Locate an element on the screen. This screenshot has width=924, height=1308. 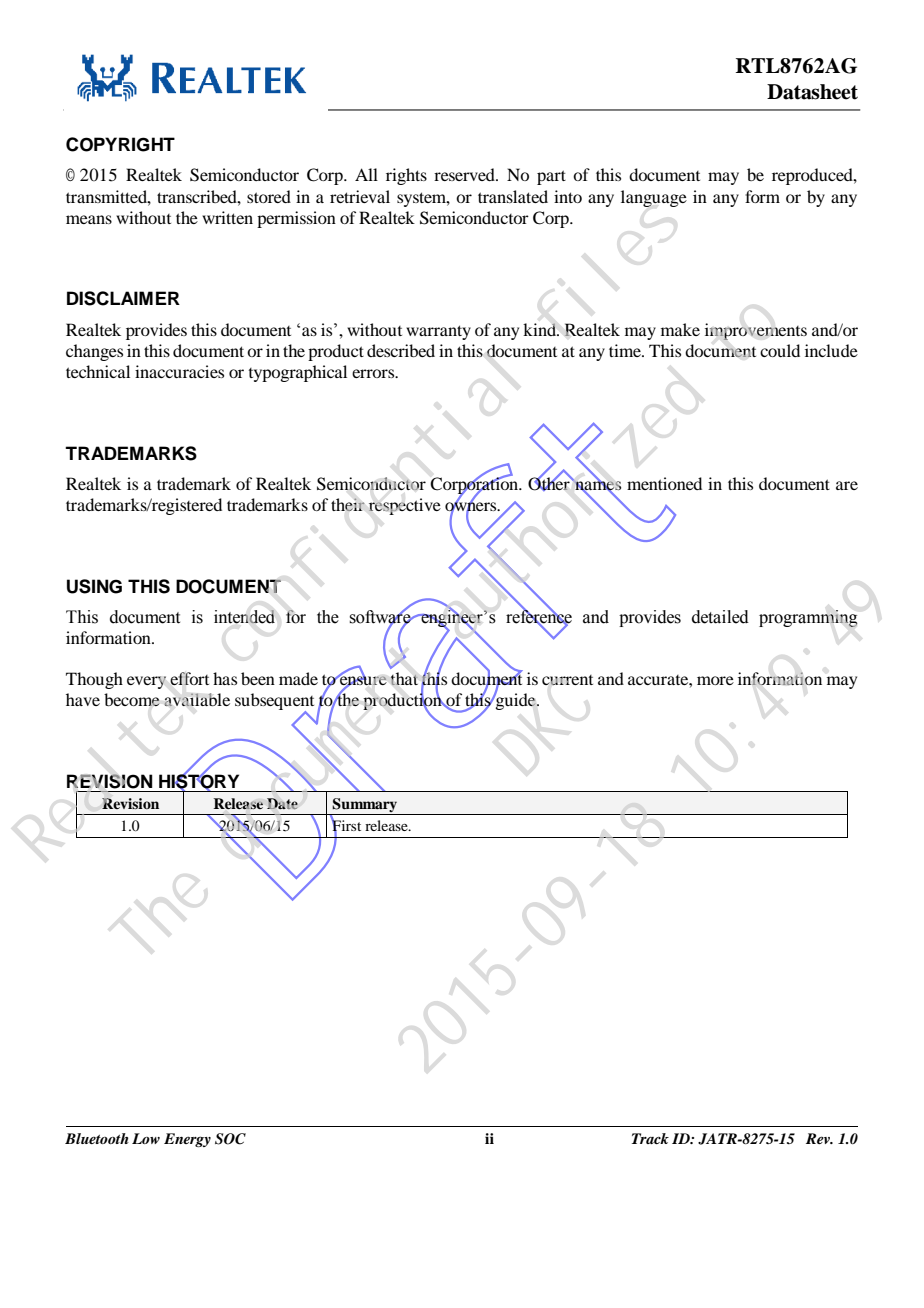
Track is located at coordinates (650, 1138).
